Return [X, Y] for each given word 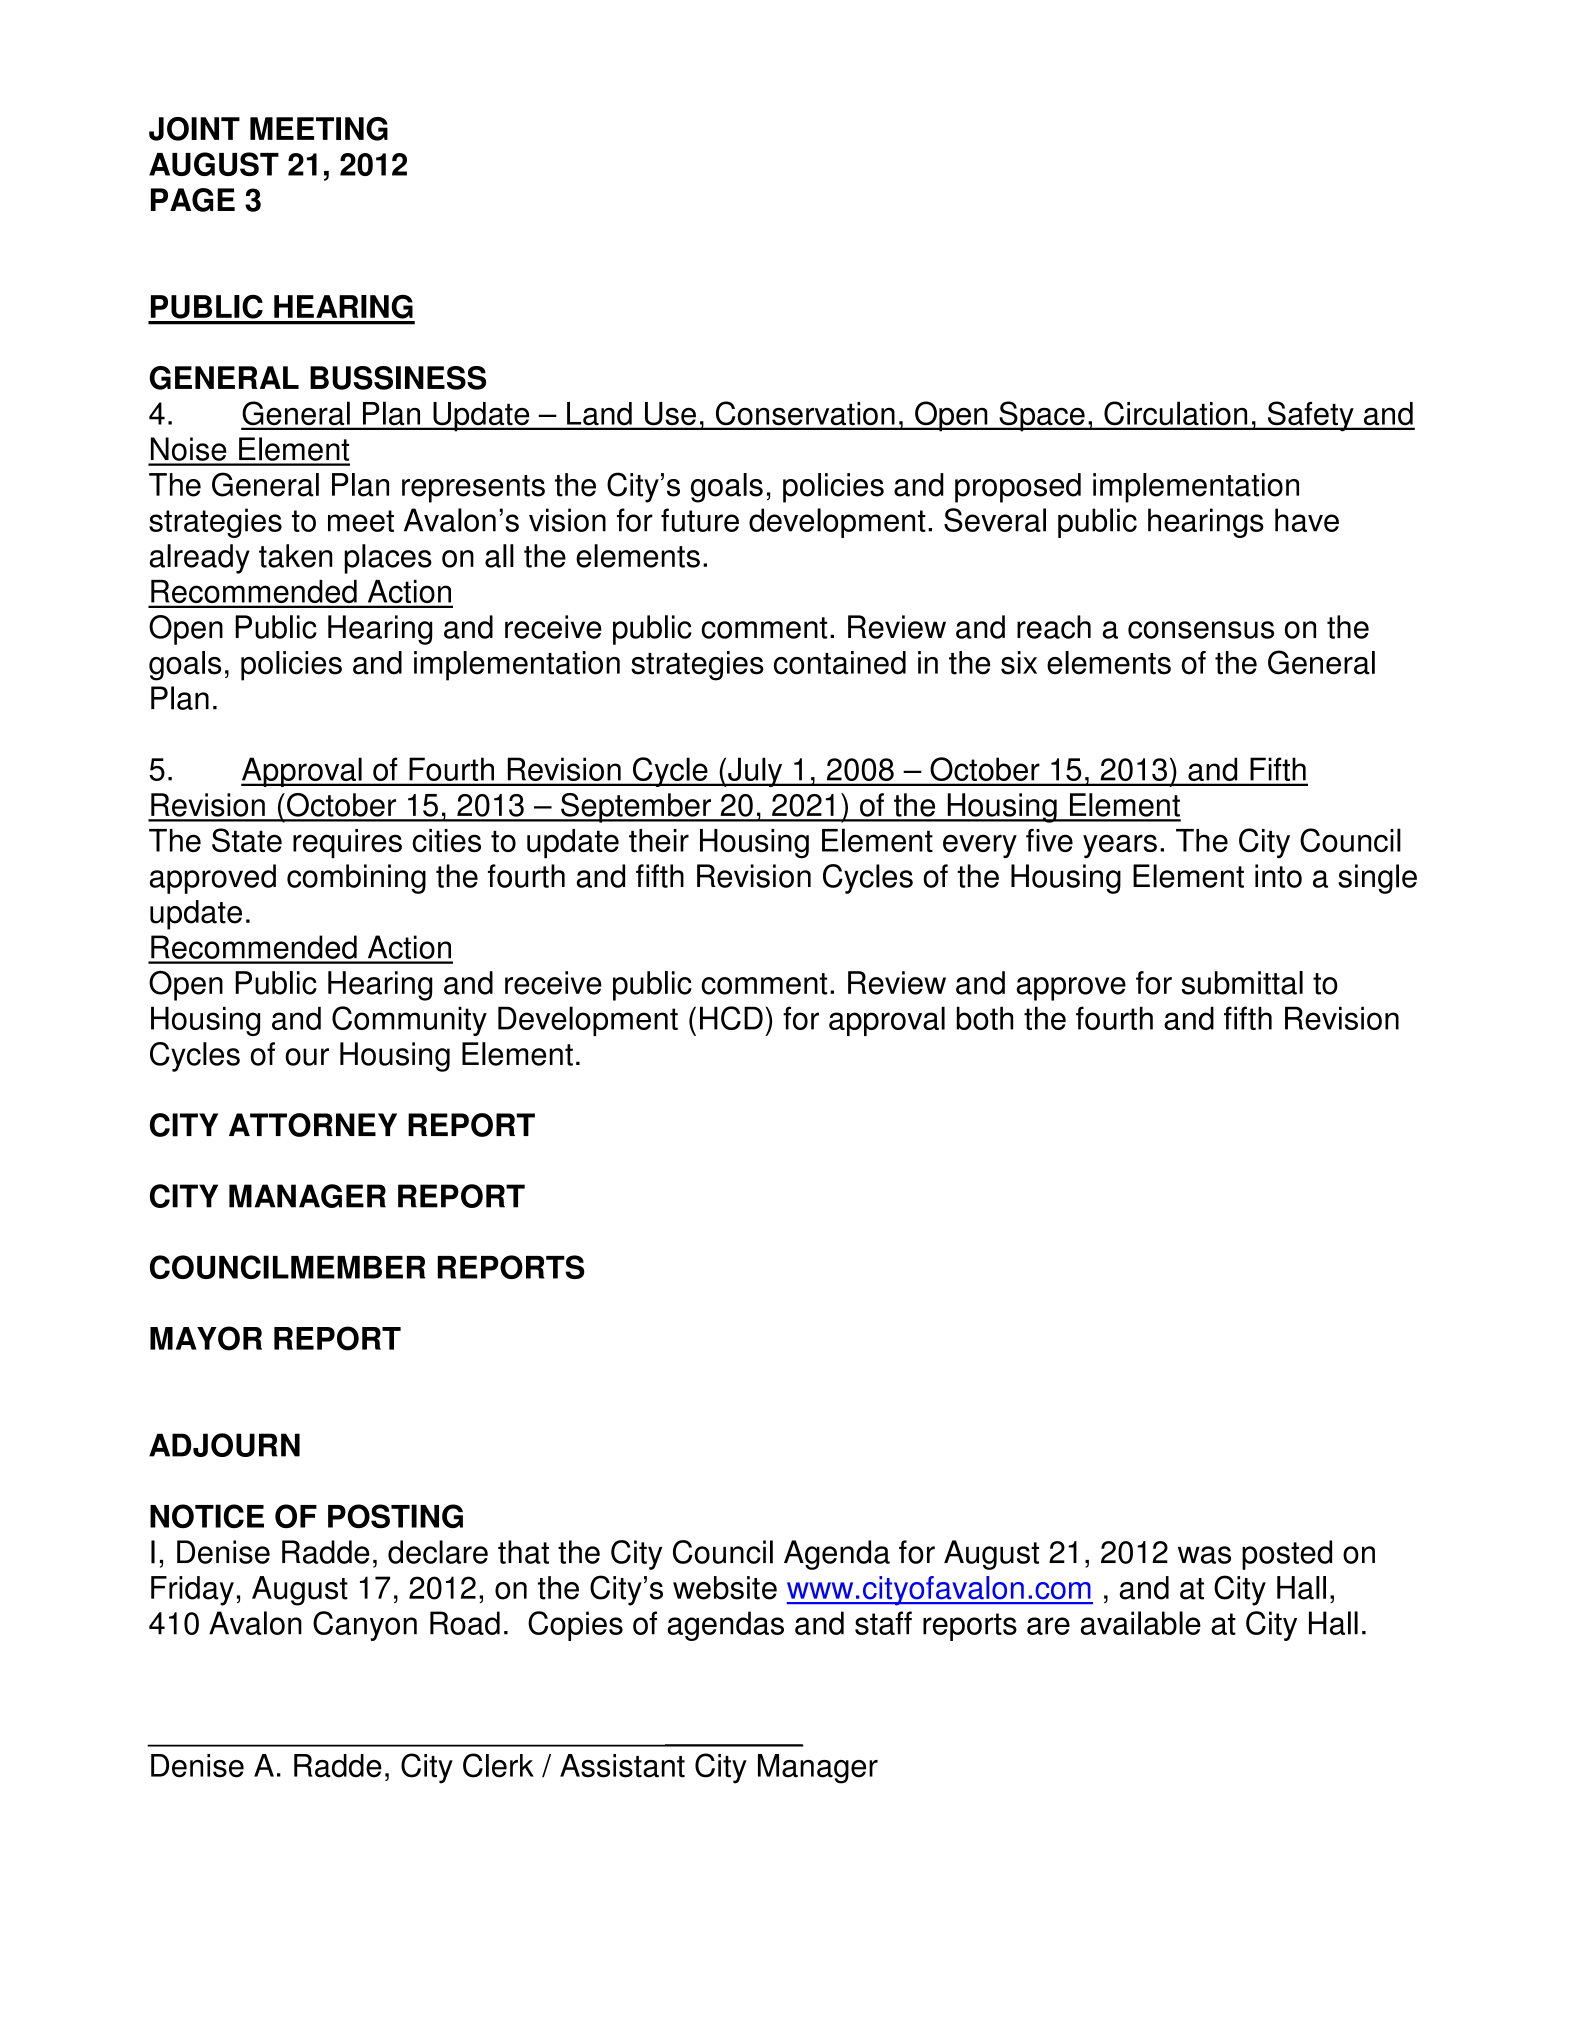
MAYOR [206, 1338]
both [985, 1018]
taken [295, 556]
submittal [1242, 983]
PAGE [193, 200]
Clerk [498, 1765]
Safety [1310, 416]
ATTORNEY [313, 1125]
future [700, 520]
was [1204, 1555]
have [1307, 520]
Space [1042, 416]
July [755, 772]
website [725, 1588]
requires [347, 844]
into [1278, 876]
